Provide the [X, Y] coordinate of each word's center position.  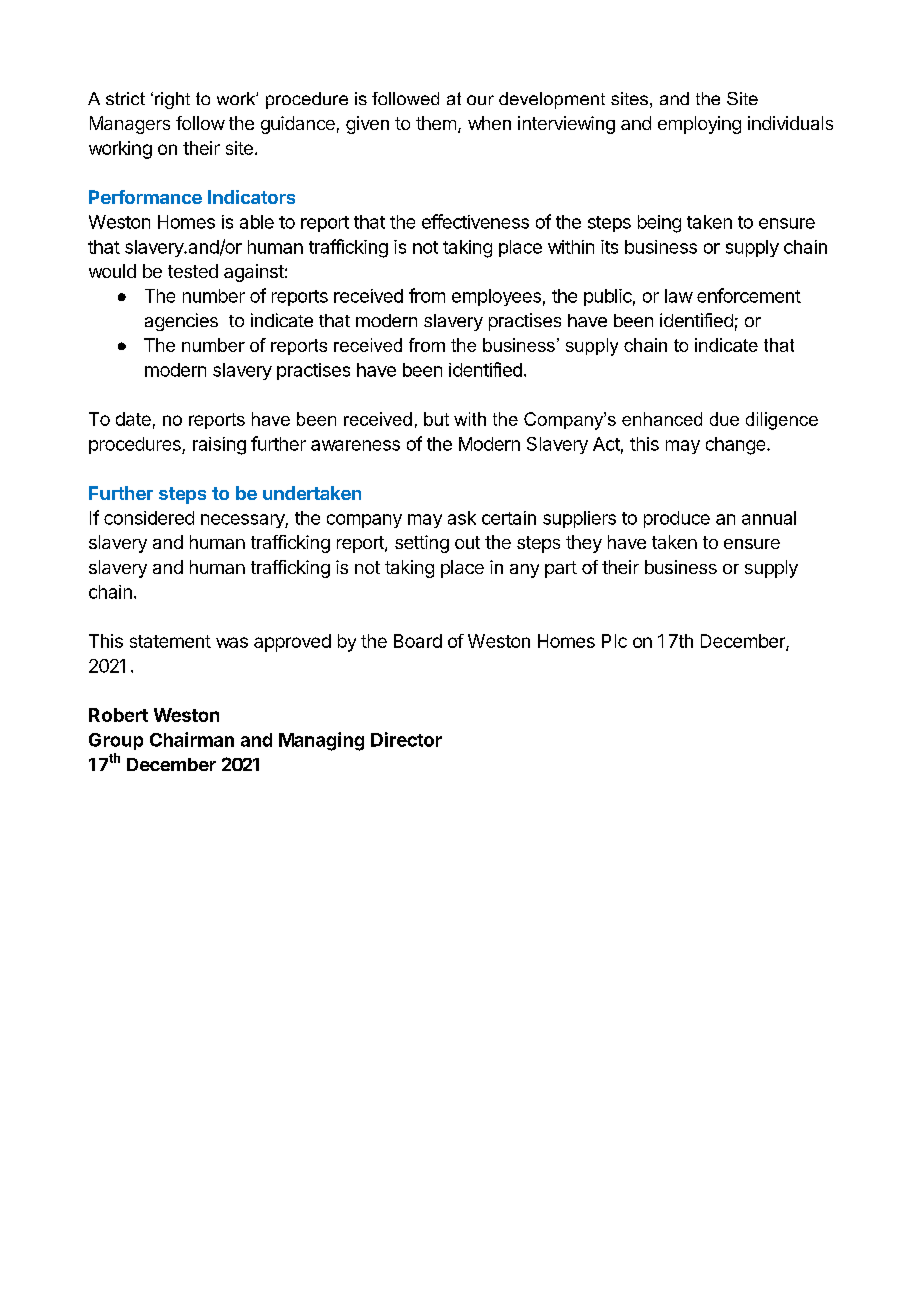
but [436, 419]
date [133, 419]
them [436, 123]
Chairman [192, 739]
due [724, 419]
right [172, 100]
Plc [614, 641]
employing [699, 125]
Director [406, 739]
